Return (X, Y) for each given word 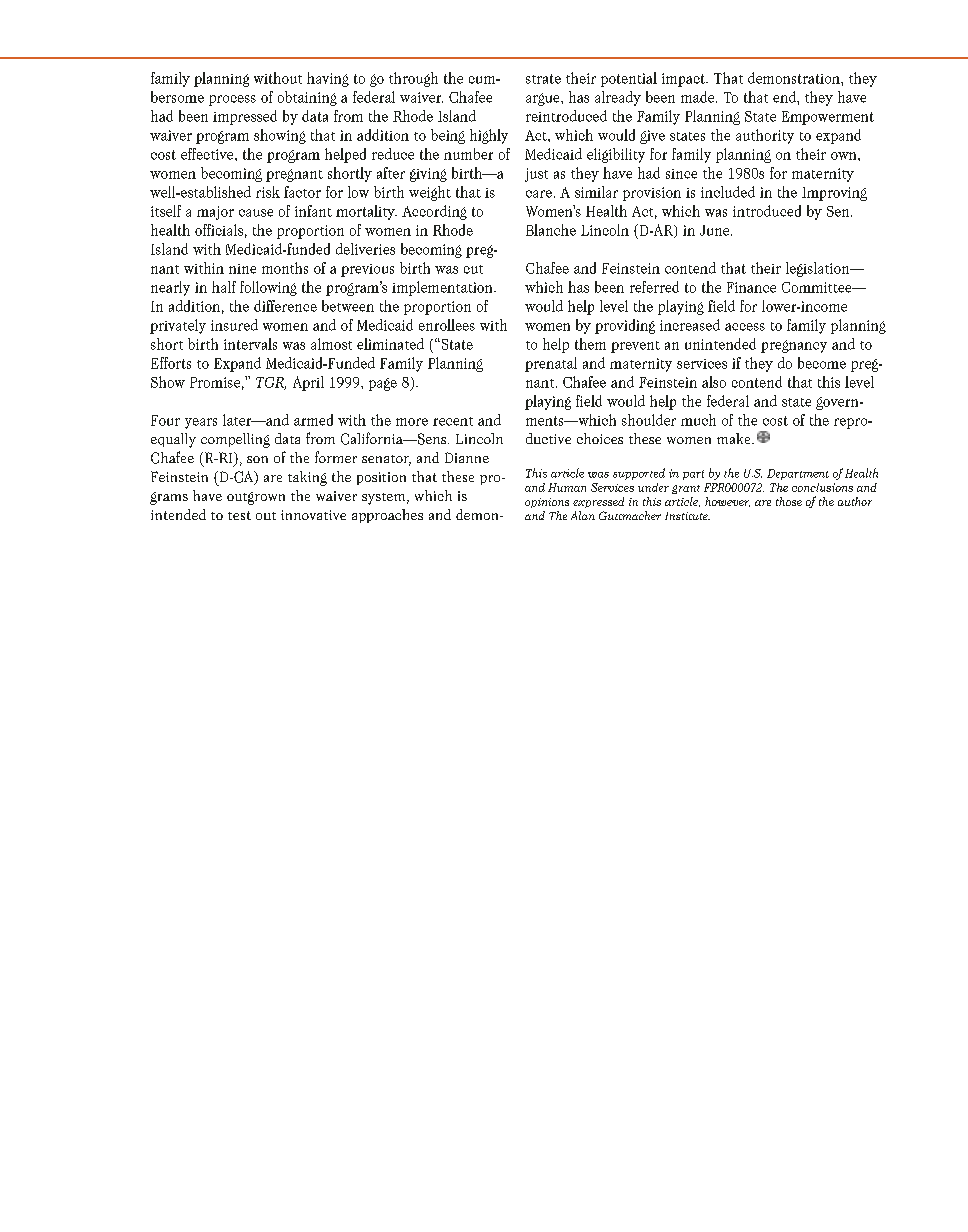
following (268, 288)
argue (544, 99)
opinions (547, 503)
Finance (751, 287)
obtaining (307, 98)
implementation (443, 288)
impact (684, 80)
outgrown (256, 498)
